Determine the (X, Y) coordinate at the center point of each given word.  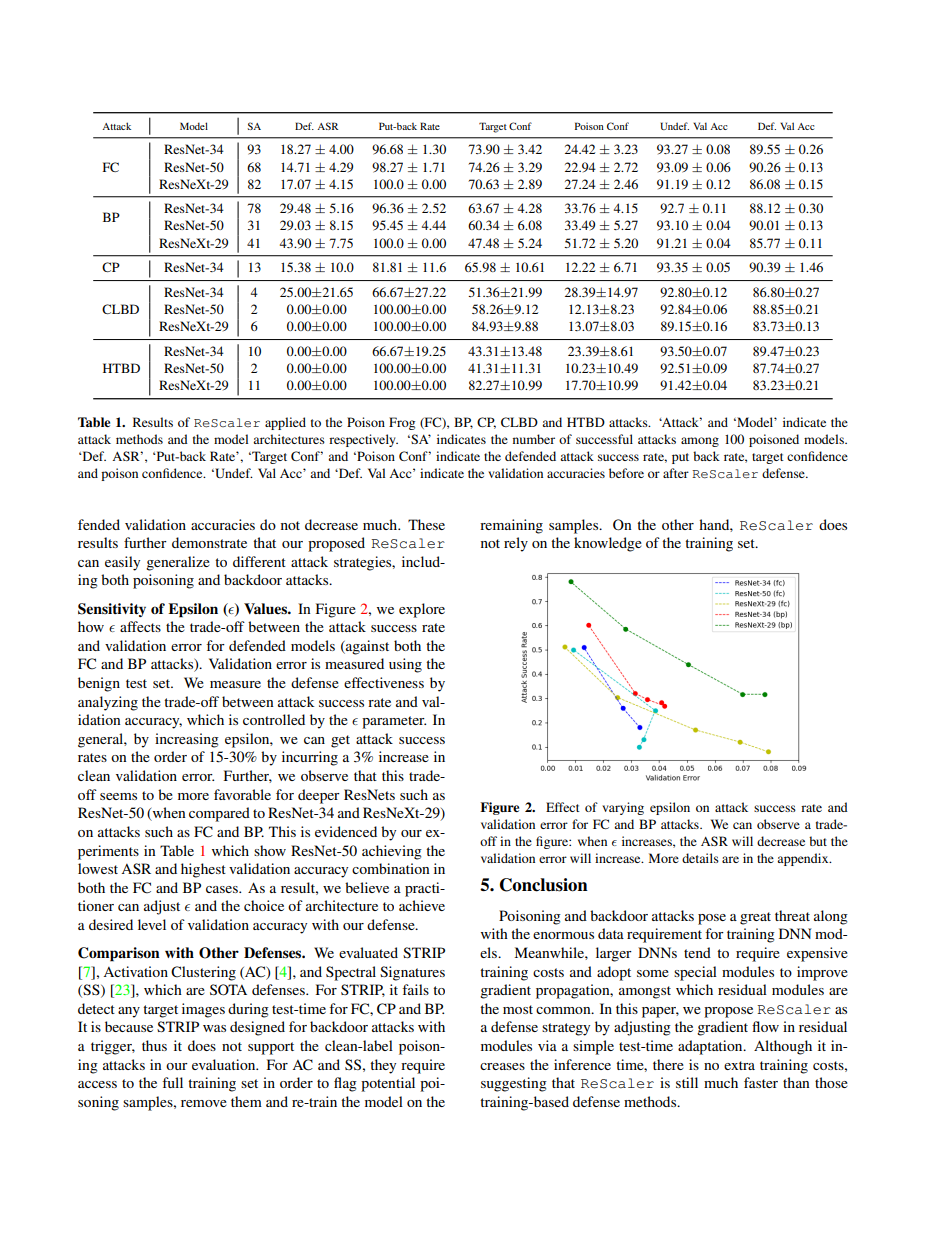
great (755, 918)
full (172, 1082)
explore (422, 610)
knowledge (608, 544)
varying (623, 808)
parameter (394, 722)
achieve (422, 905)
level (152, 924)
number (534, 439)
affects (140, 626)
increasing (187, 740)
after (676, 473)
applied (285, 423)
